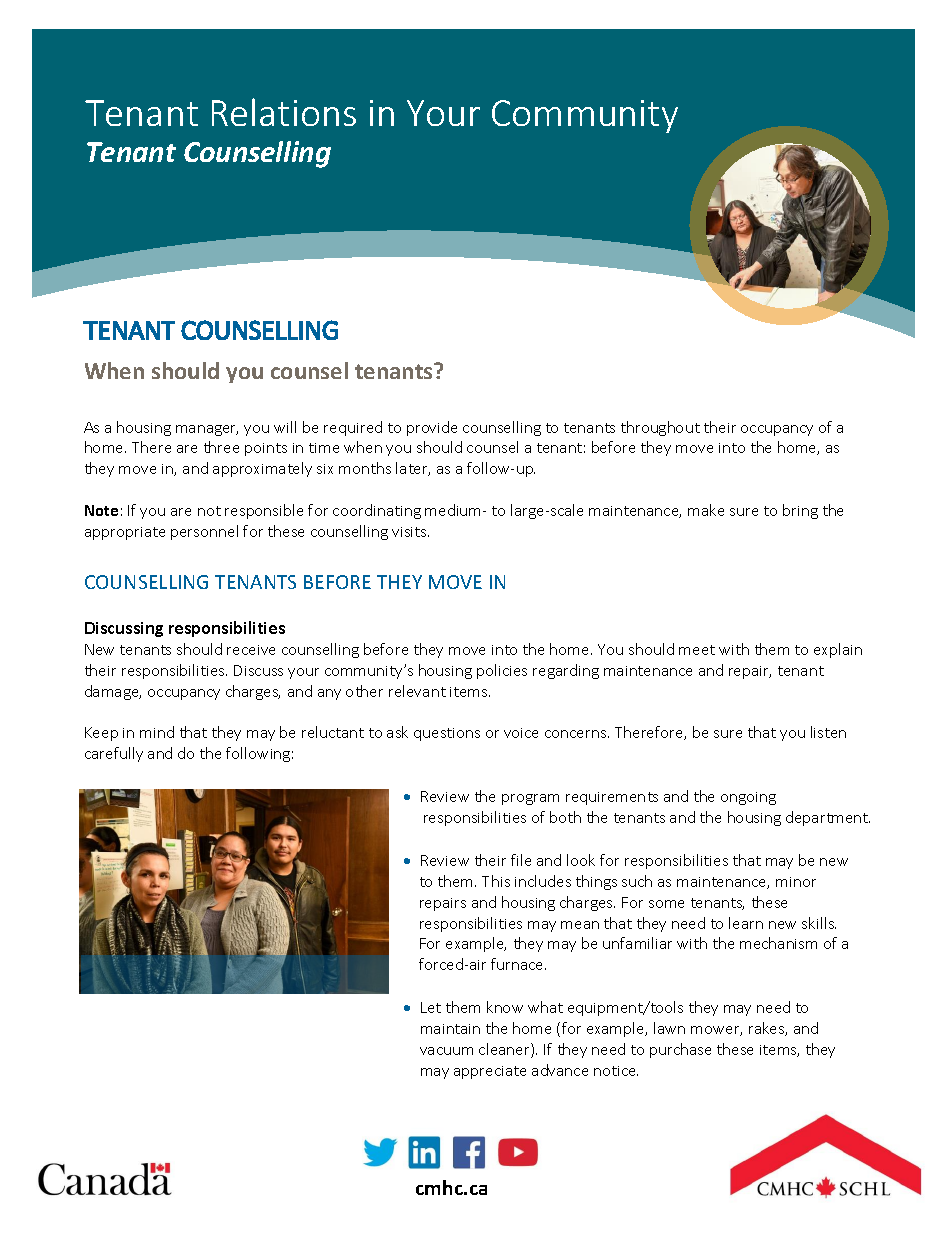 The width and height of the screenshot is (952, 1233). What do you see at coordinates (204, 532) in the screenshot?
I see `personnel` at bounding box center [204, 532].
